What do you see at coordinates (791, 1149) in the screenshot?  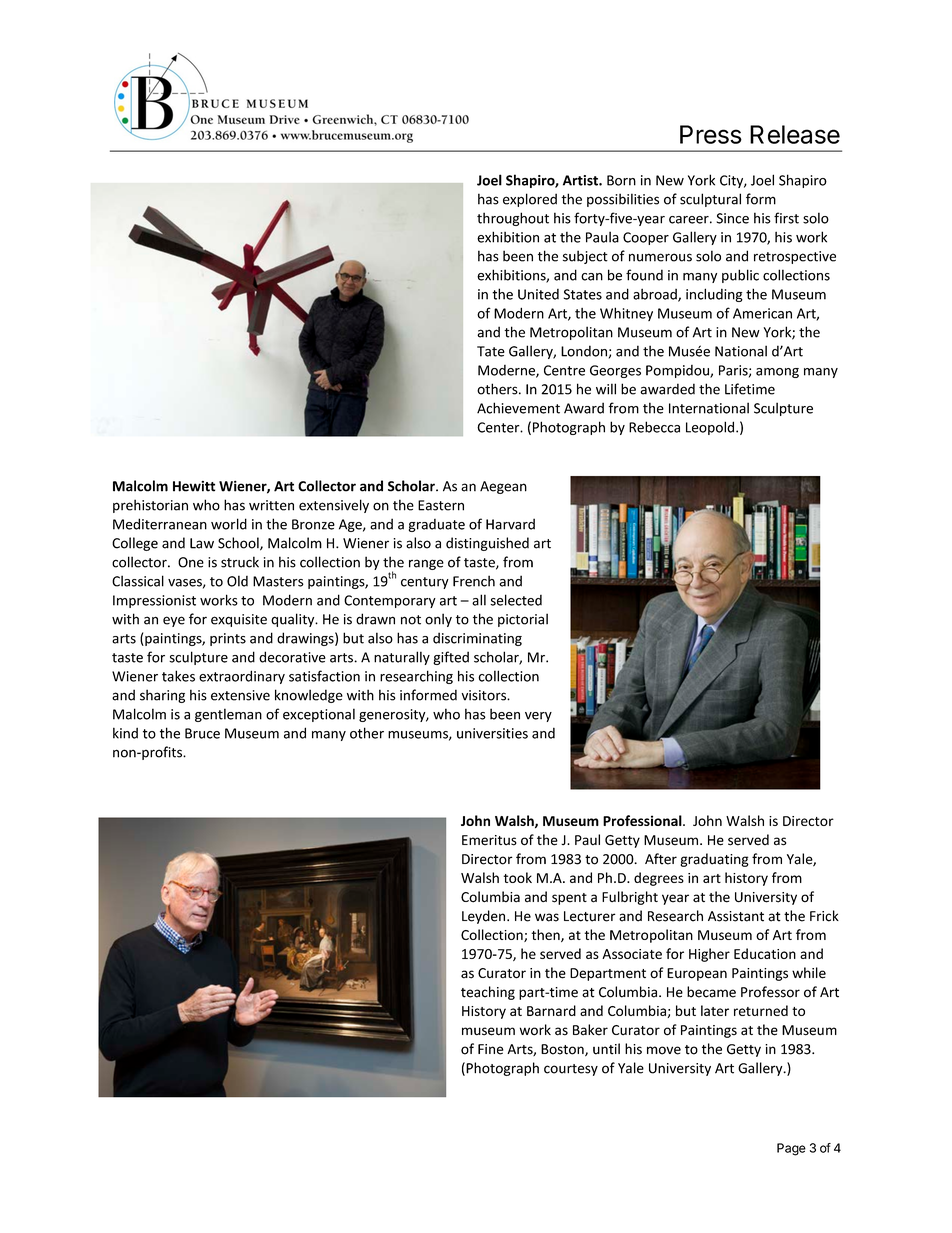 I see `Page` at bounding box center [791, 1149].
